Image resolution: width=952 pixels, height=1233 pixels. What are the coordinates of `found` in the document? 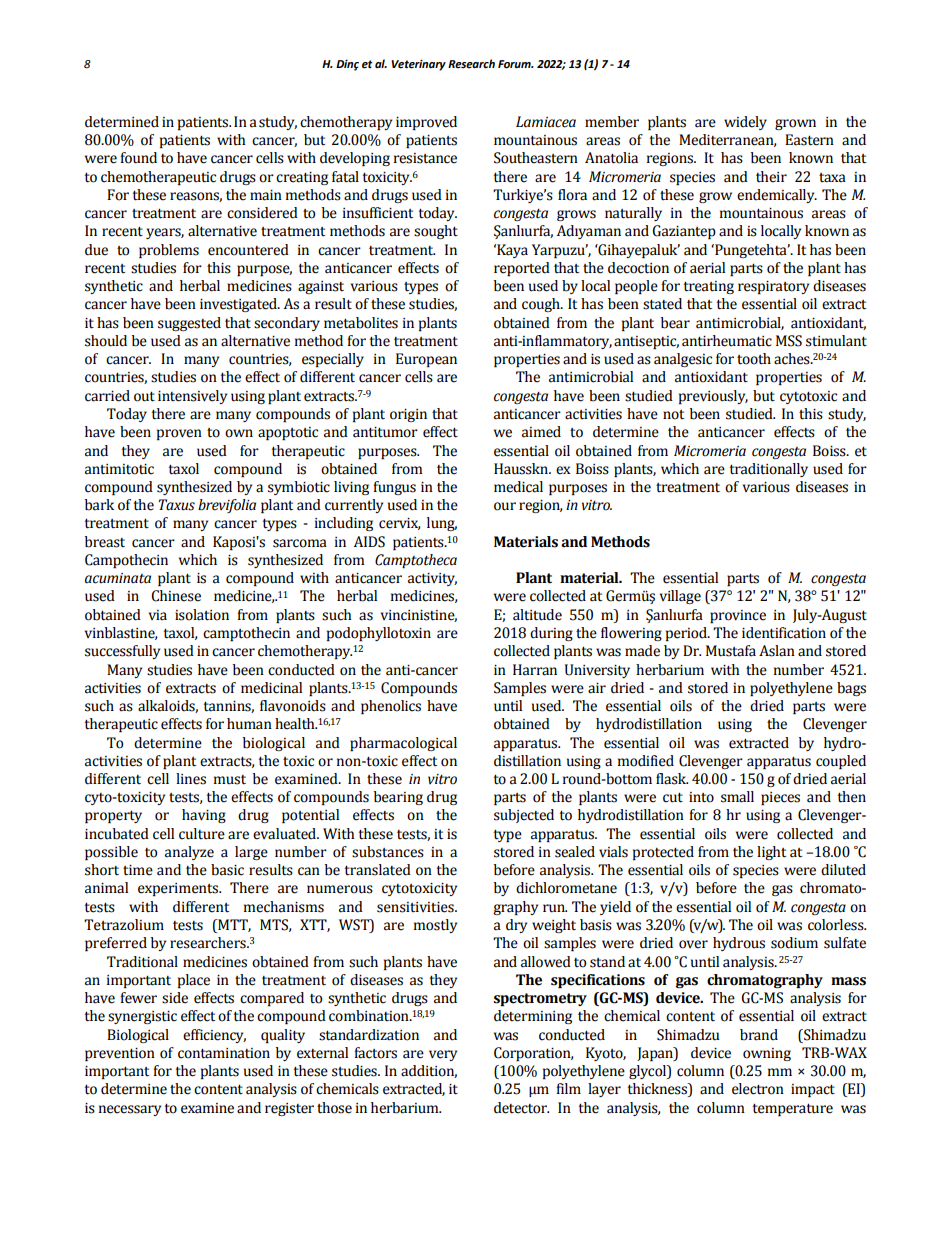 It's located at (138, 158).
